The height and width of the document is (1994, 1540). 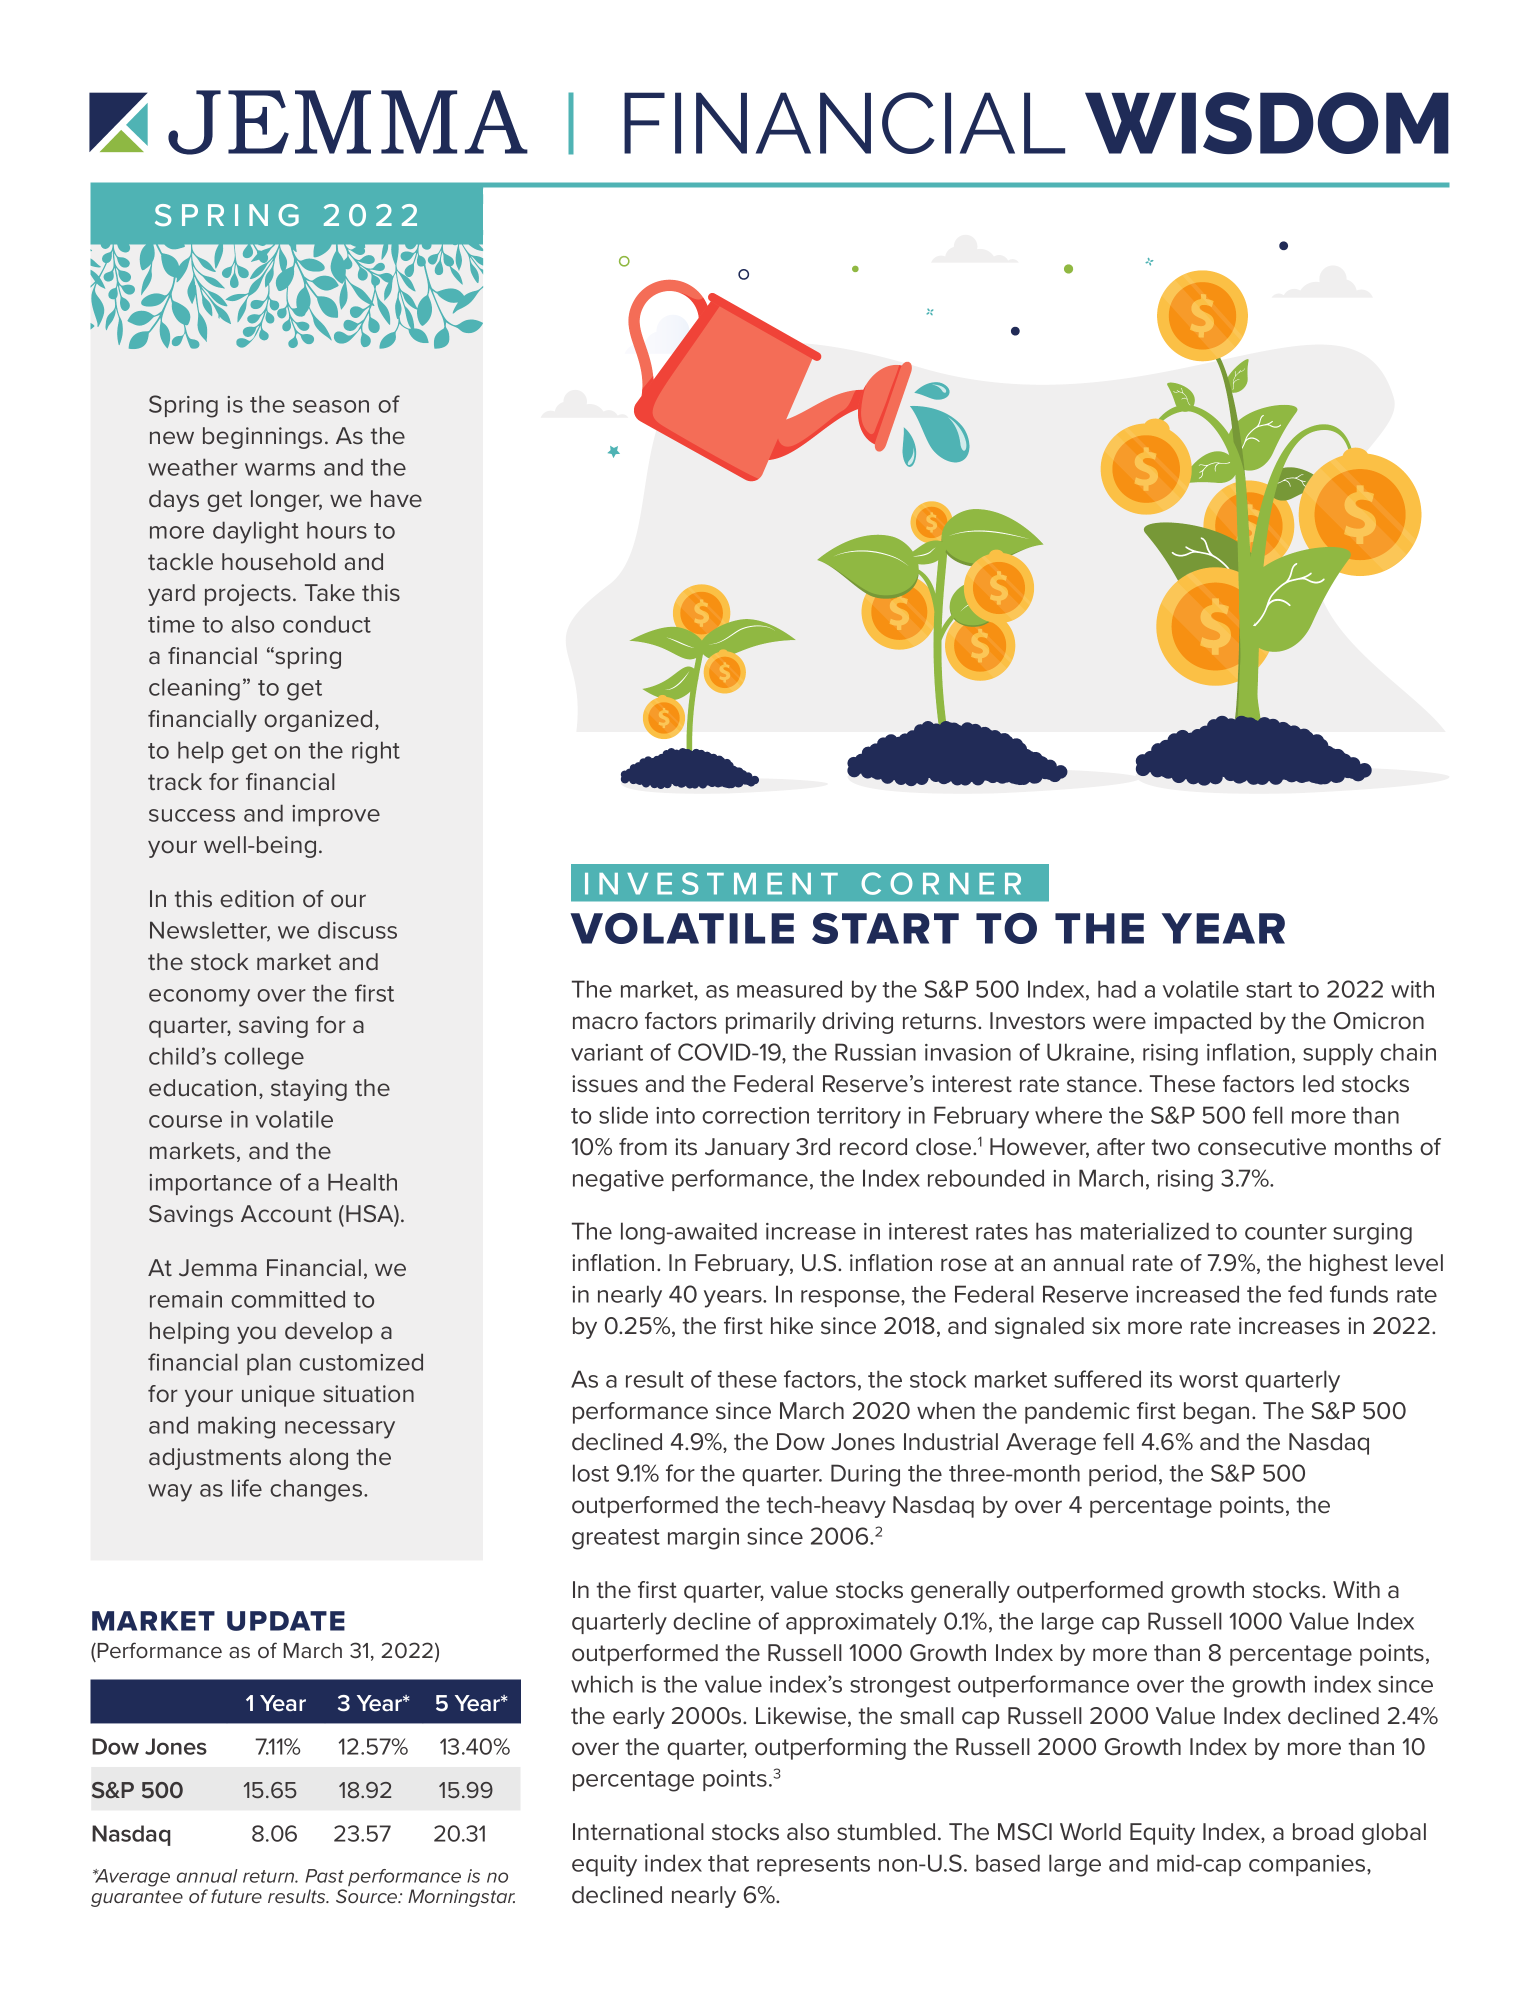 What do you see at coordinates (324, 1876) in the document?
I see `Past` at bounding box center [324, 1876].
